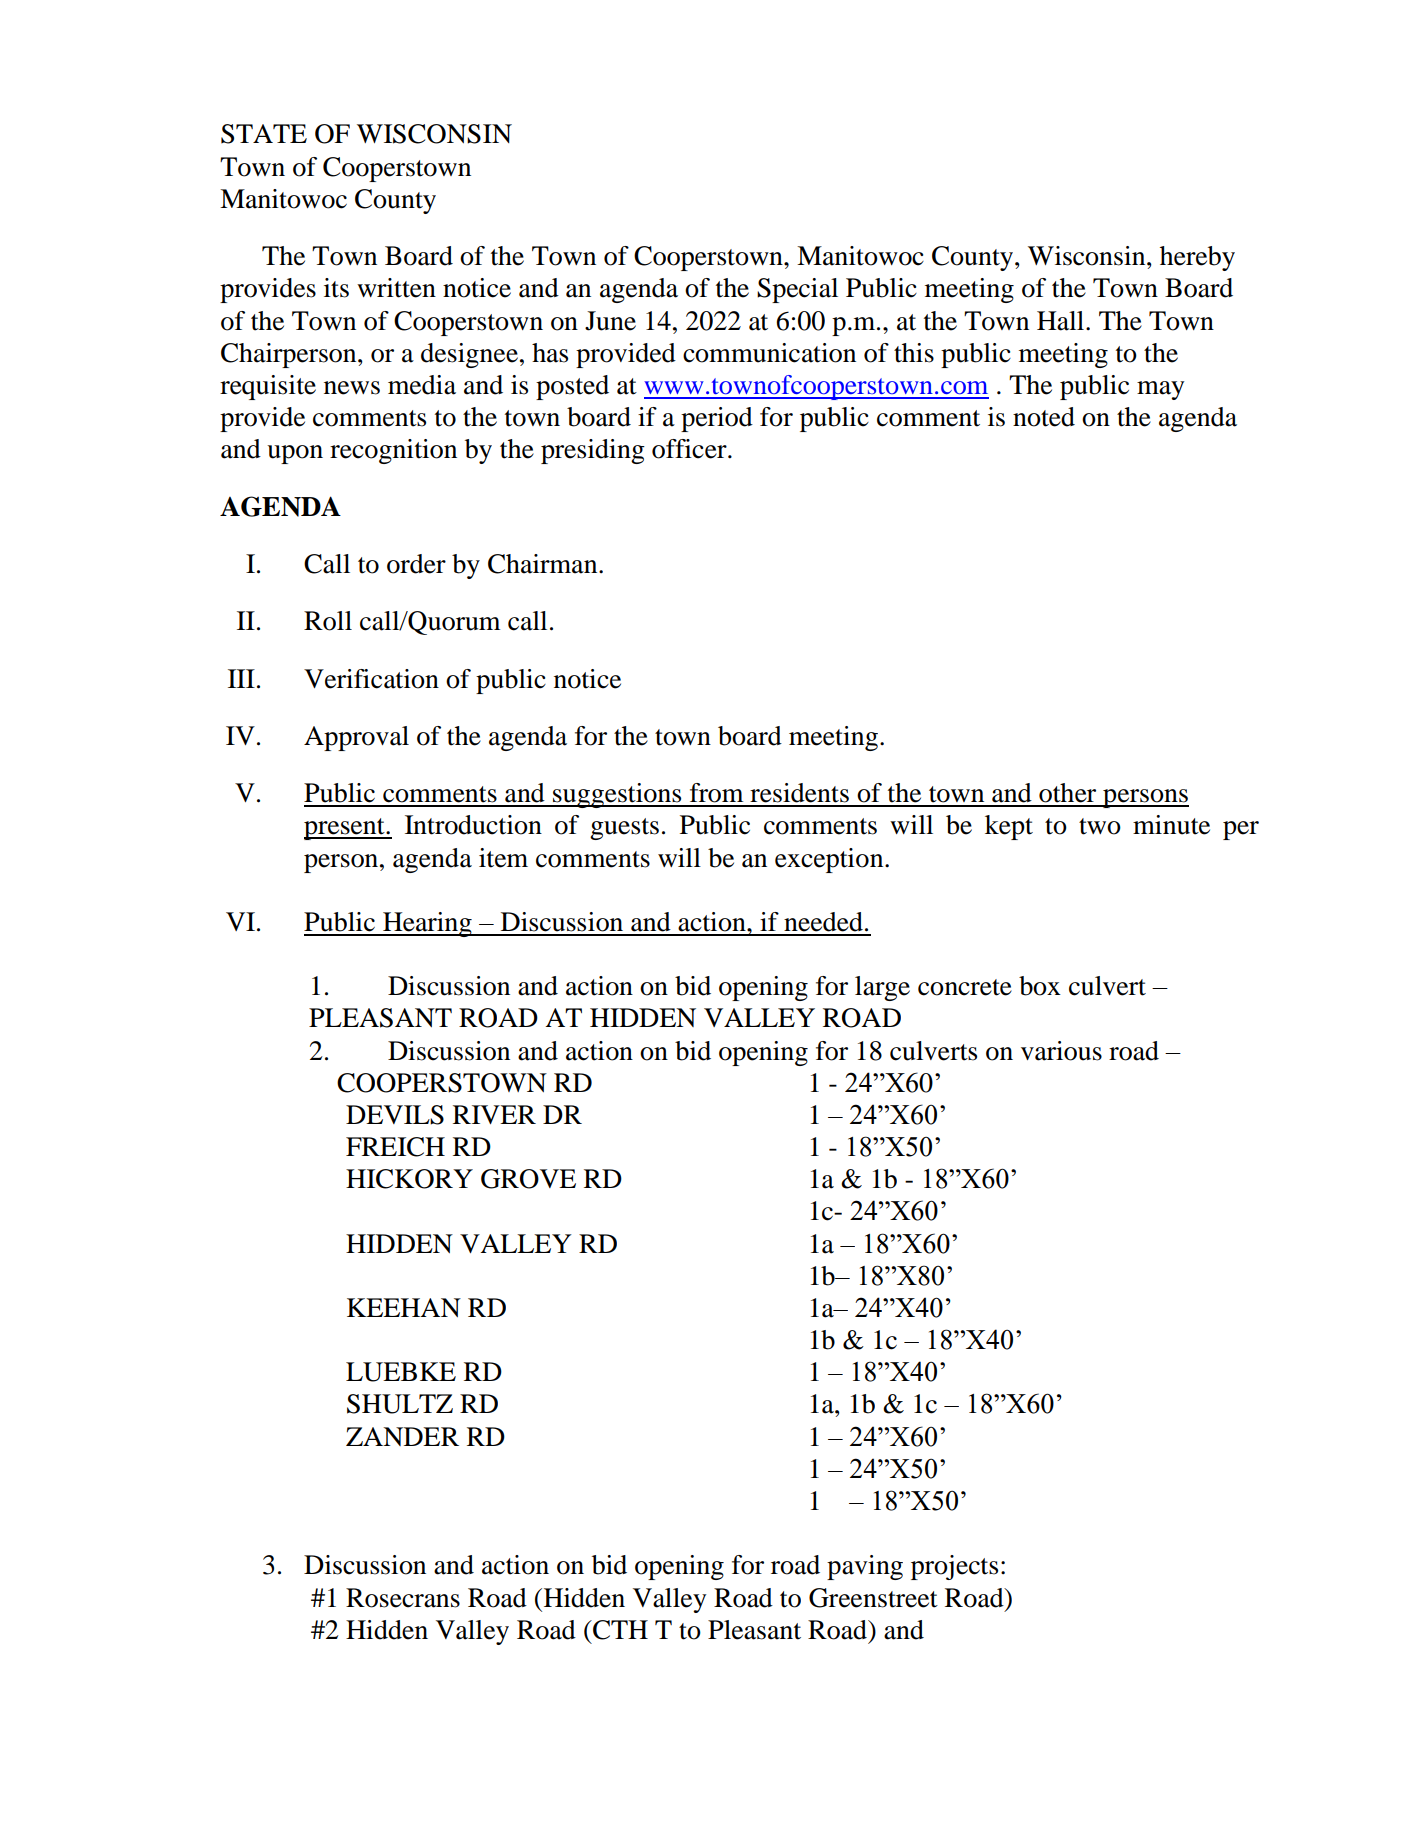 The height and width of the image is (1846, 1426). What do you see at coordinates (402, 1436) in the image?
I see `ZANDER` at bounding box center [402, 1436].
